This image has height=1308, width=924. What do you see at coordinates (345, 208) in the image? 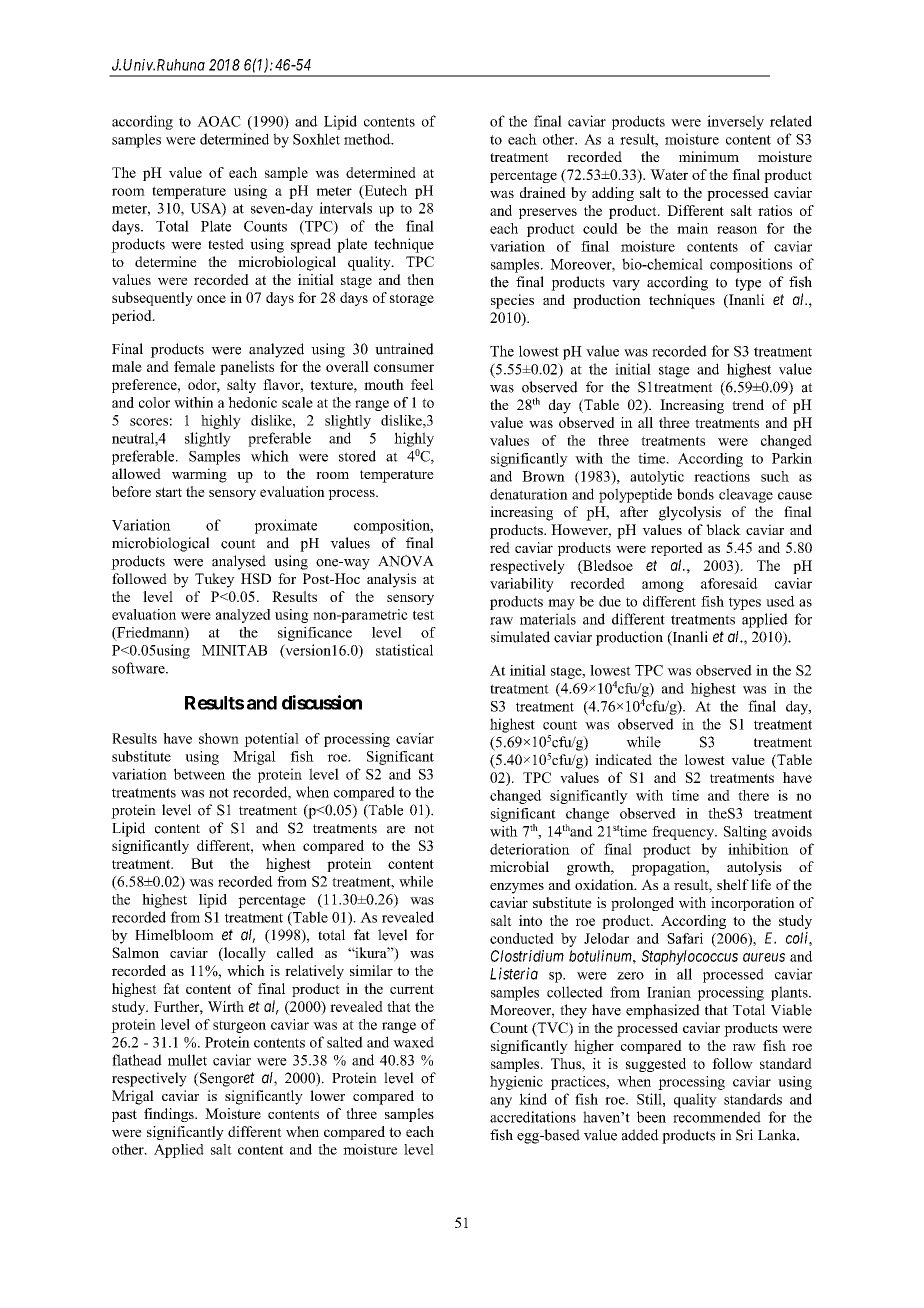
I see `intervals` at bounding box center [345, 208].
